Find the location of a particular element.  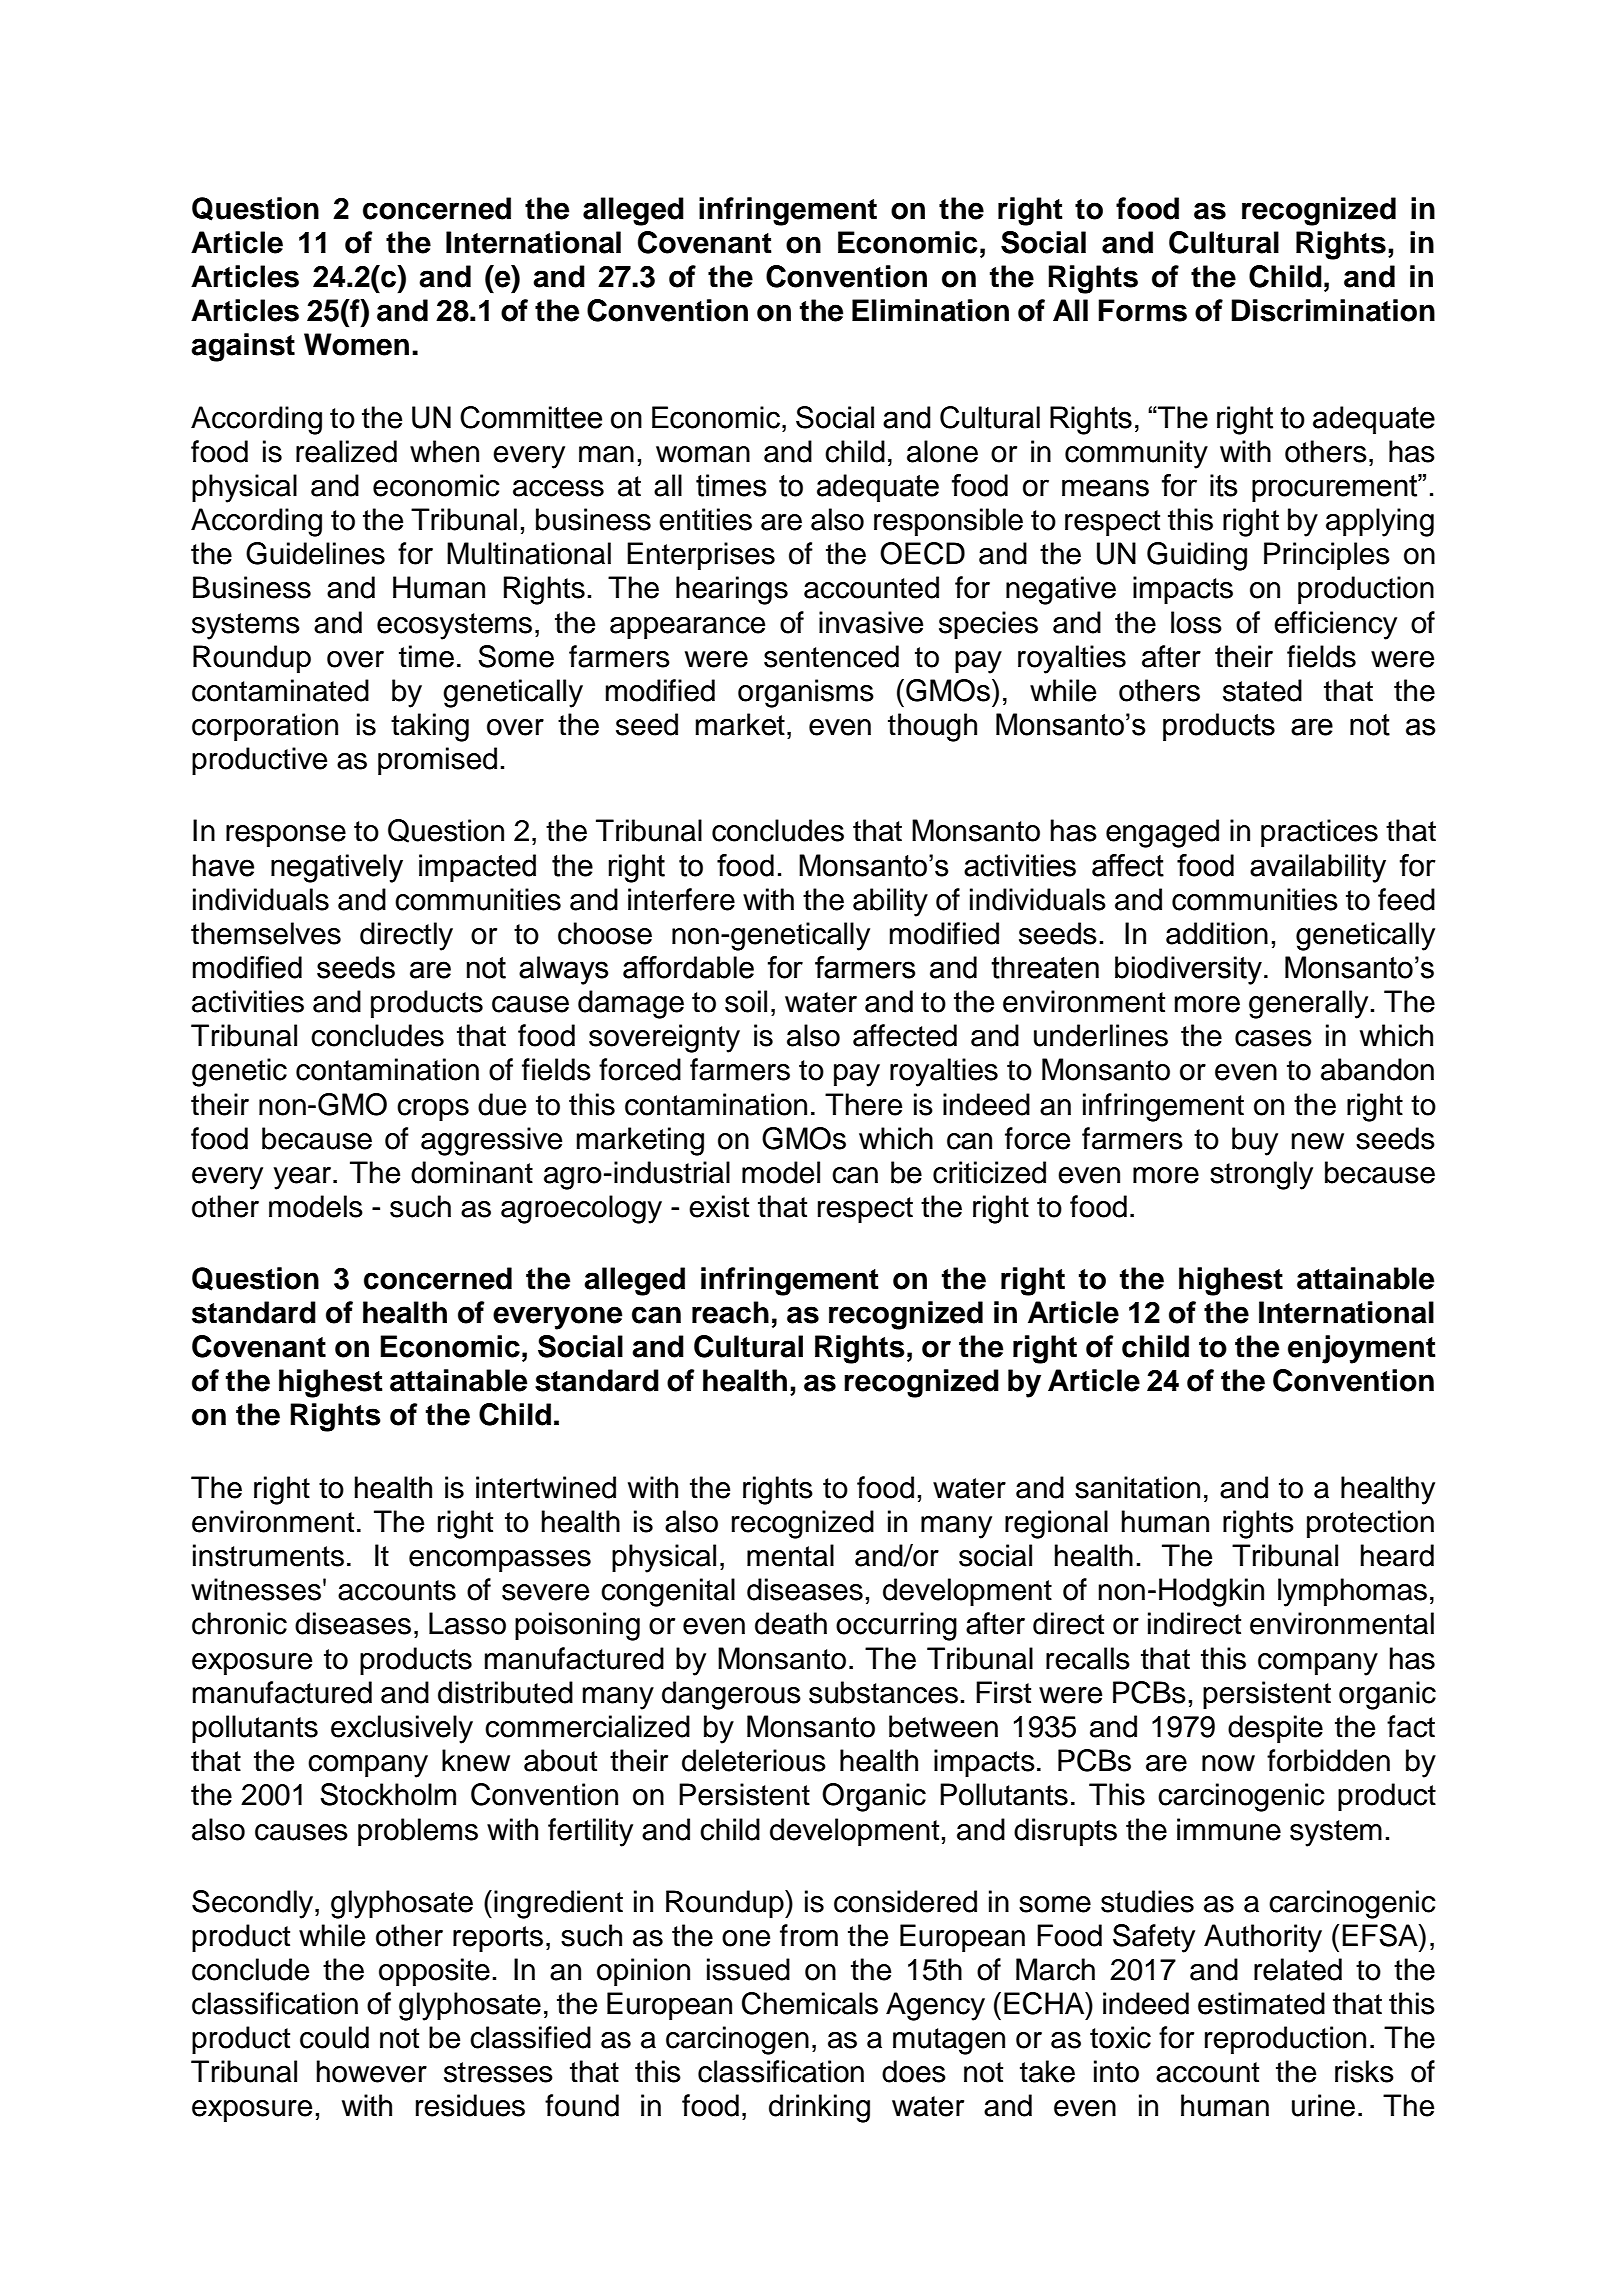

Elimination is located at coordinates (930, 310).
